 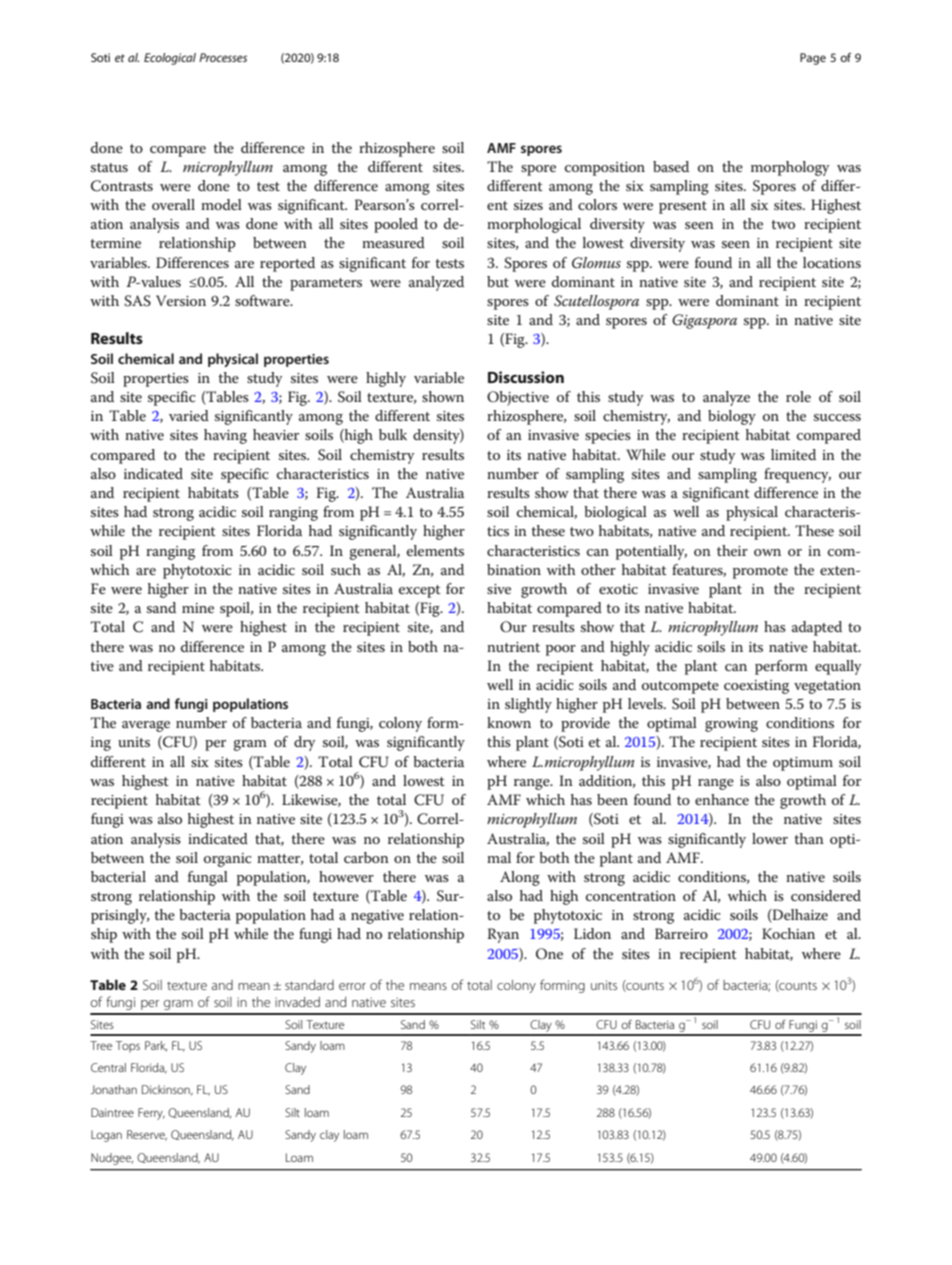 What do you see at coordinates (346, 569) in the screenshot?
I see `such` at bounding box center [346, 569].
